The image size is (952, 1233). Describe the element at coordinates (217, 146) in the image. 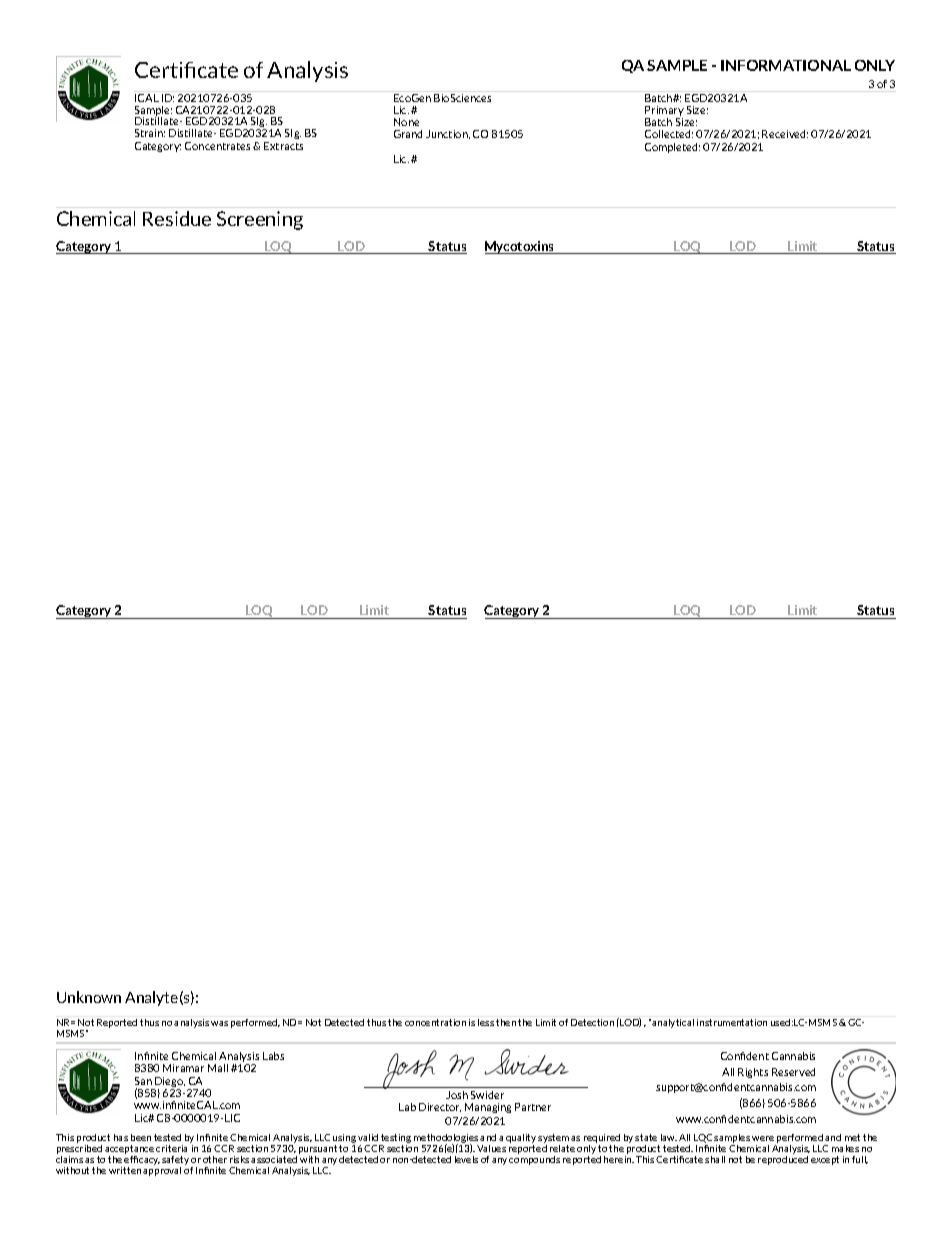

I see `Concentrates` at that location.
